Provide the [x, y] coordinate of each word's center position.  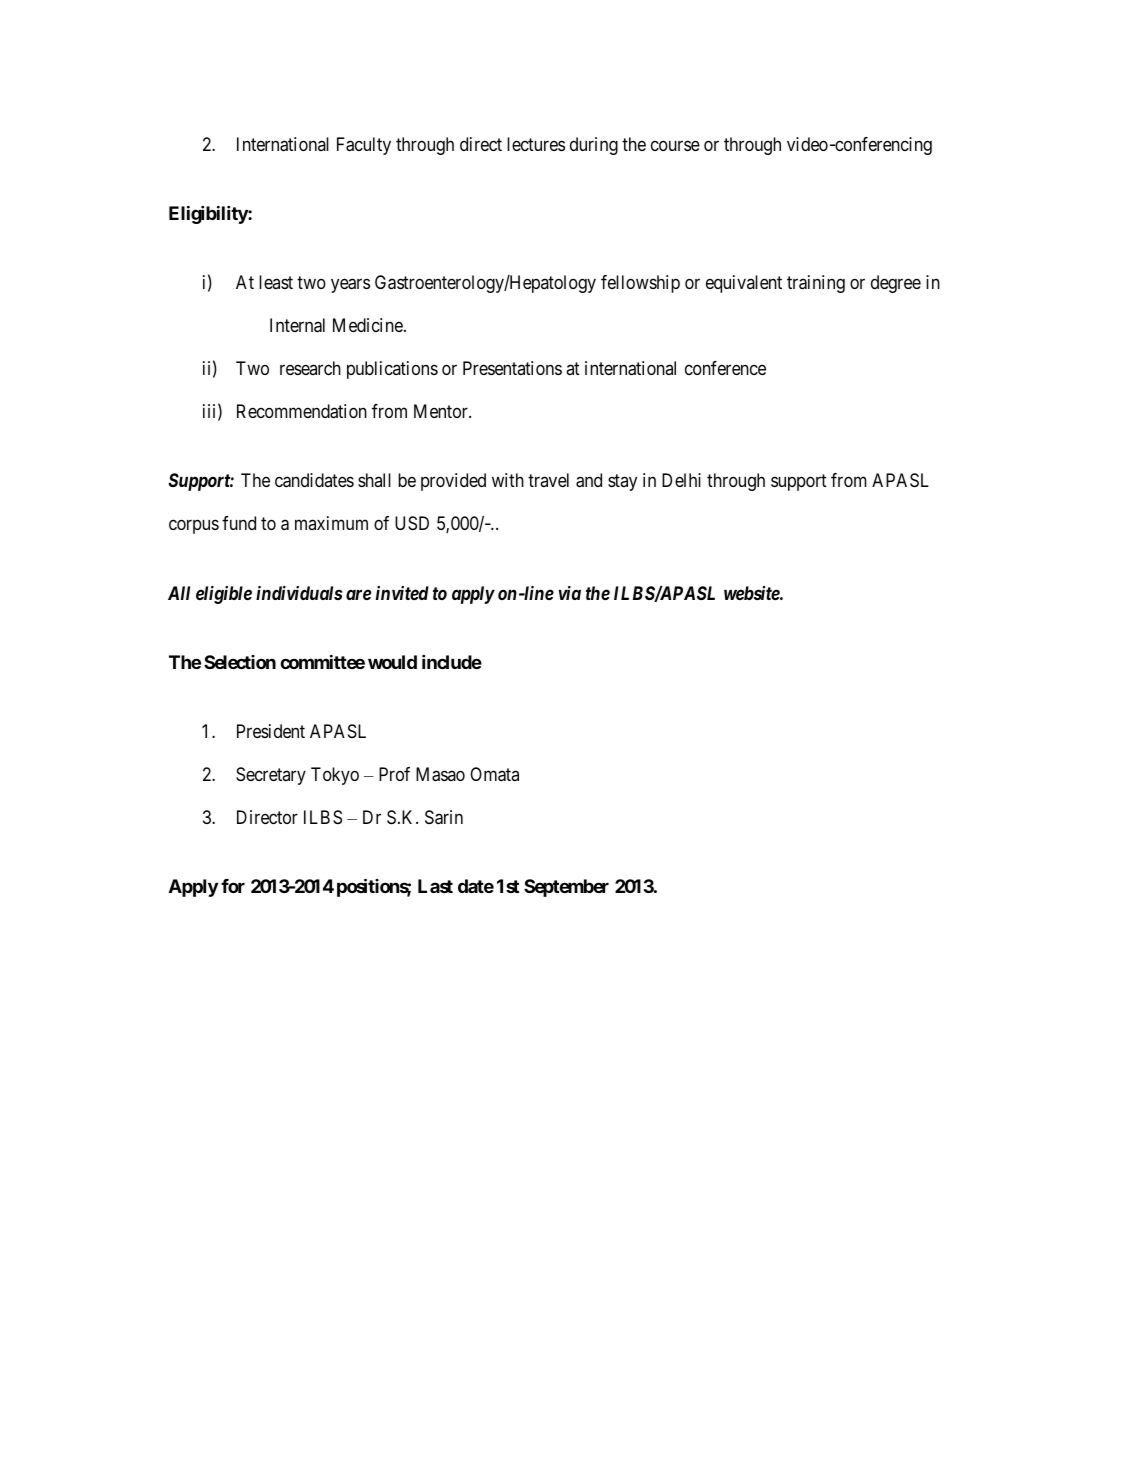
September [566, 888]
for [233, 886]
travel [548, 480]
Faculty [364, 146]
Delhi [681, 480]
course [675, 145]
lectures [536, 144]
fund [239, 523]
